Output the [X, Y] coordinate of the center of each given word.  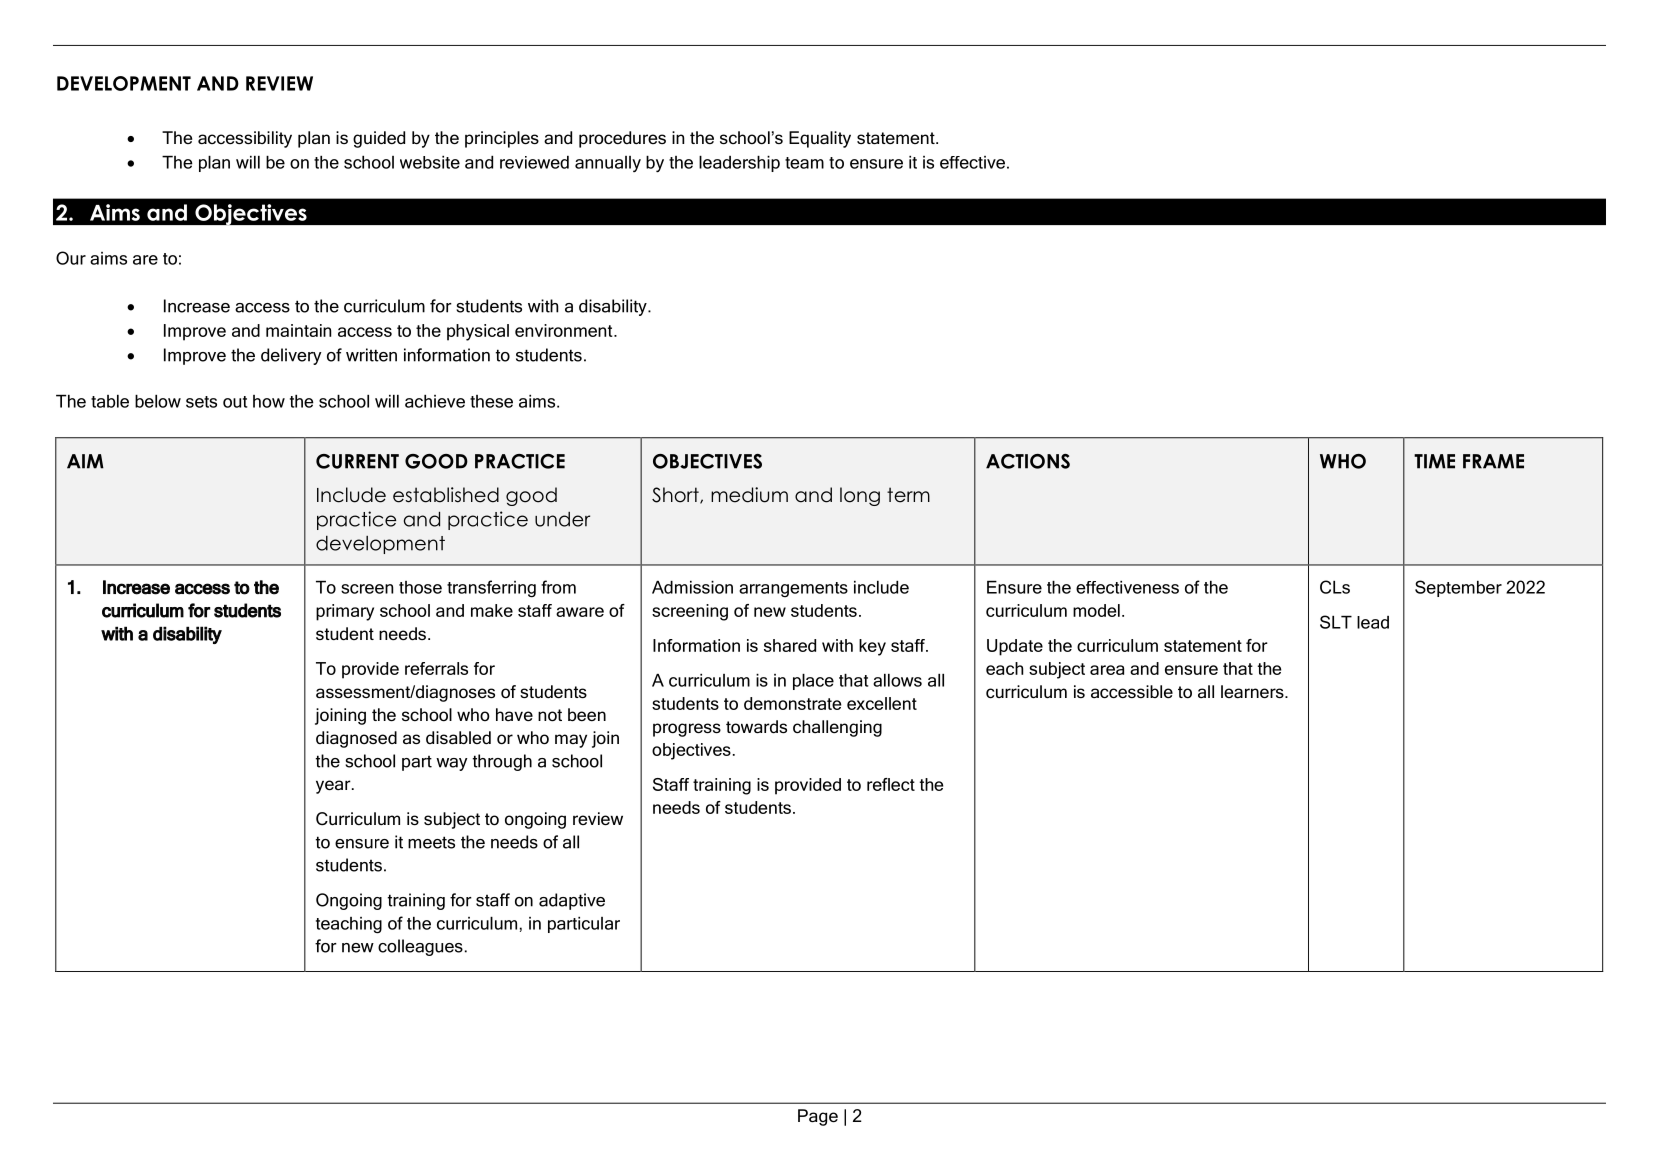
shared [790, 645]
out [235, 402]
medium [749, 495]
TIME [1434, 461]
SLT [1336, 622]
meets [431, 842]
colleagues [420, 947]
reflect [891, 784]
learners [1253, 692]
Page [818, 1117]
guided [379, 139]
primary [345, 612]
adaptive [572, 901]
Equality [820, 139]
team [804, 163]
